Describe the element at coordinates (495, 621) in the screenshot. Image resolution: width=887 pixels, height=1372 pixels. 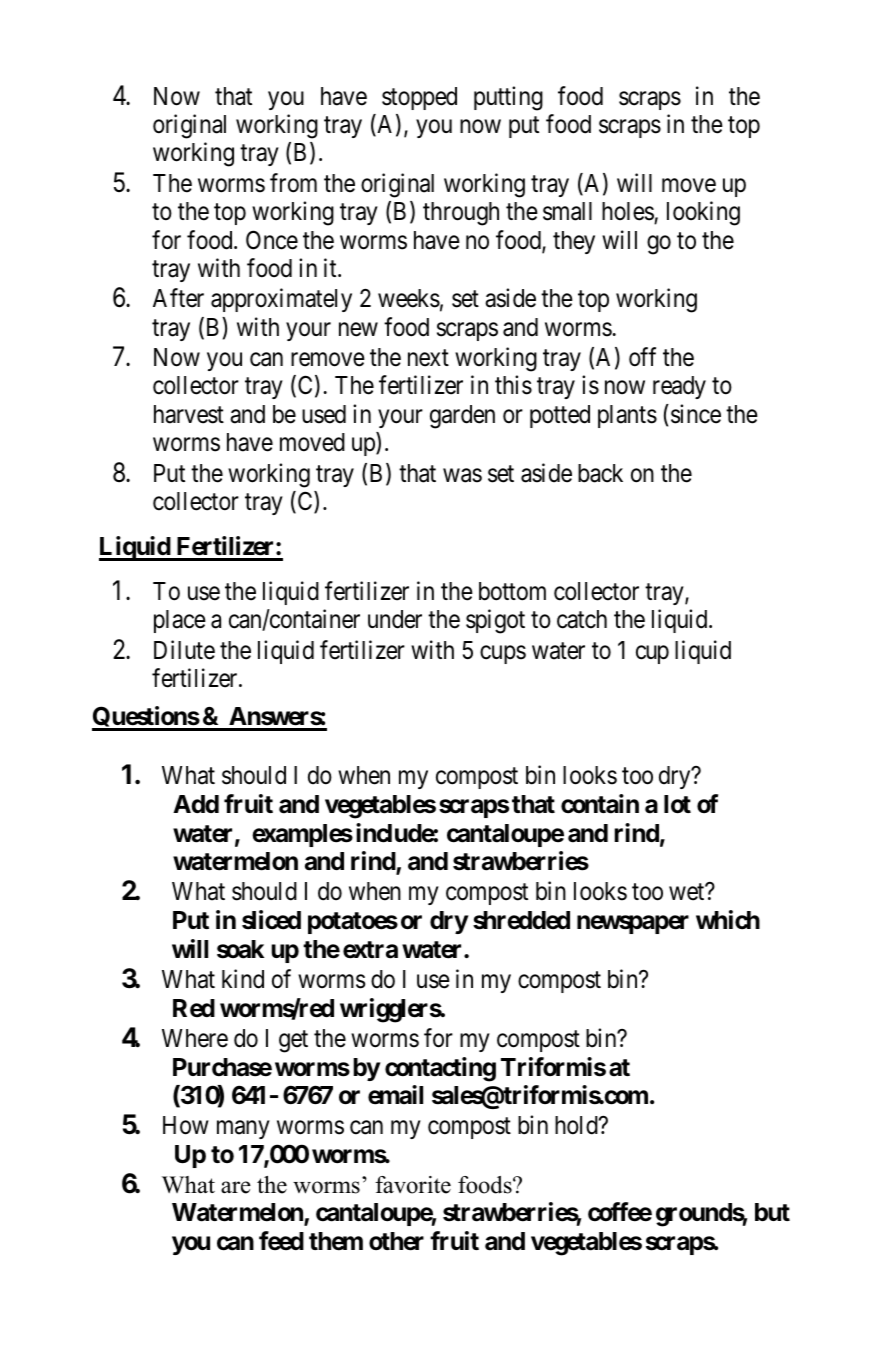
I see `spigot` at that location.
